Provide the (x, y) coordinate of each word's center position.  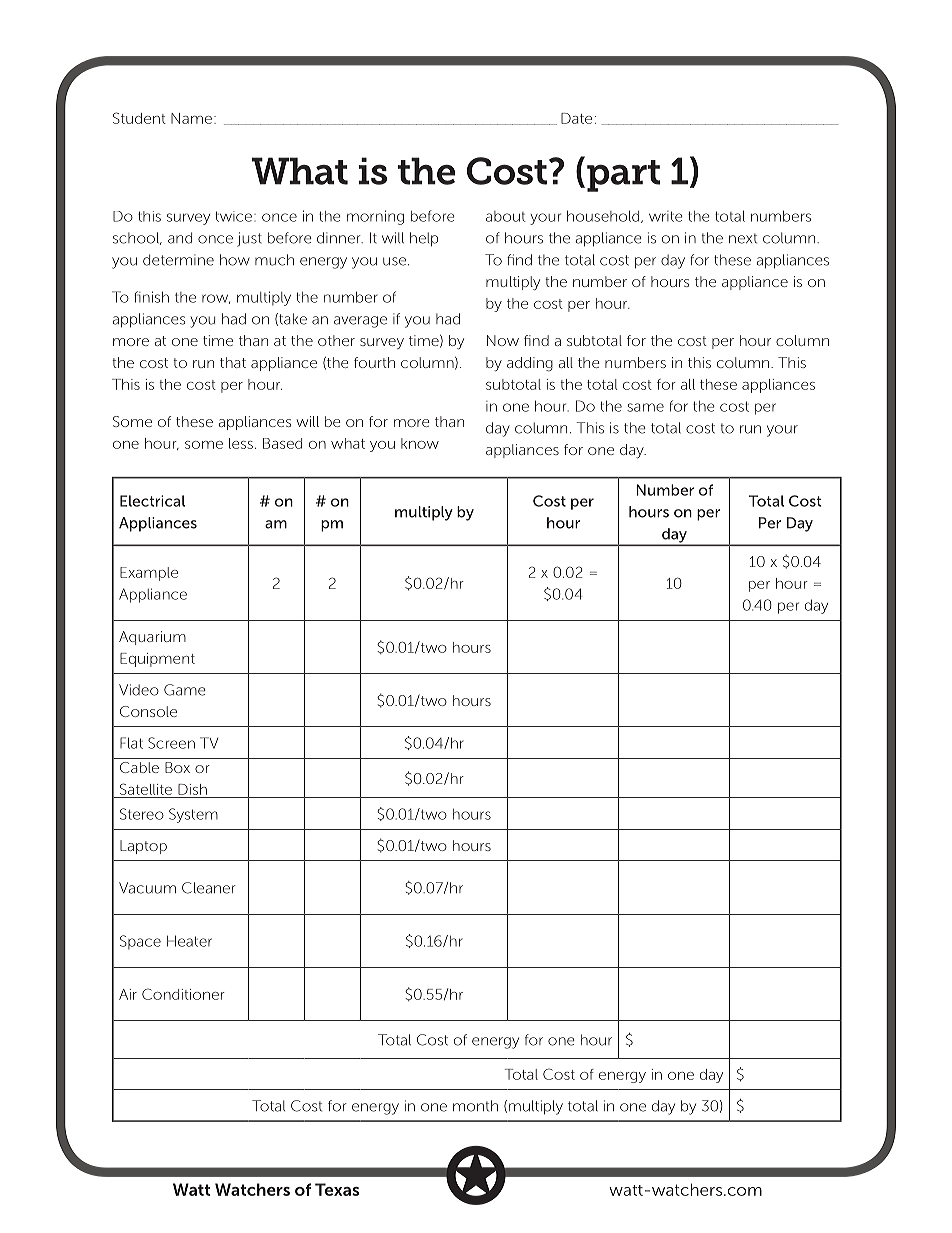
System (193, 815)
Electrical (152, 501)
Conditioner (183, 994)
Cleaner (209, 888)
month (475, 1106)
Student (139, 118)
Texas (337, 1189)
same (645, 407)
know (420, 443)
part (623, 176)
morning (375, 217)
